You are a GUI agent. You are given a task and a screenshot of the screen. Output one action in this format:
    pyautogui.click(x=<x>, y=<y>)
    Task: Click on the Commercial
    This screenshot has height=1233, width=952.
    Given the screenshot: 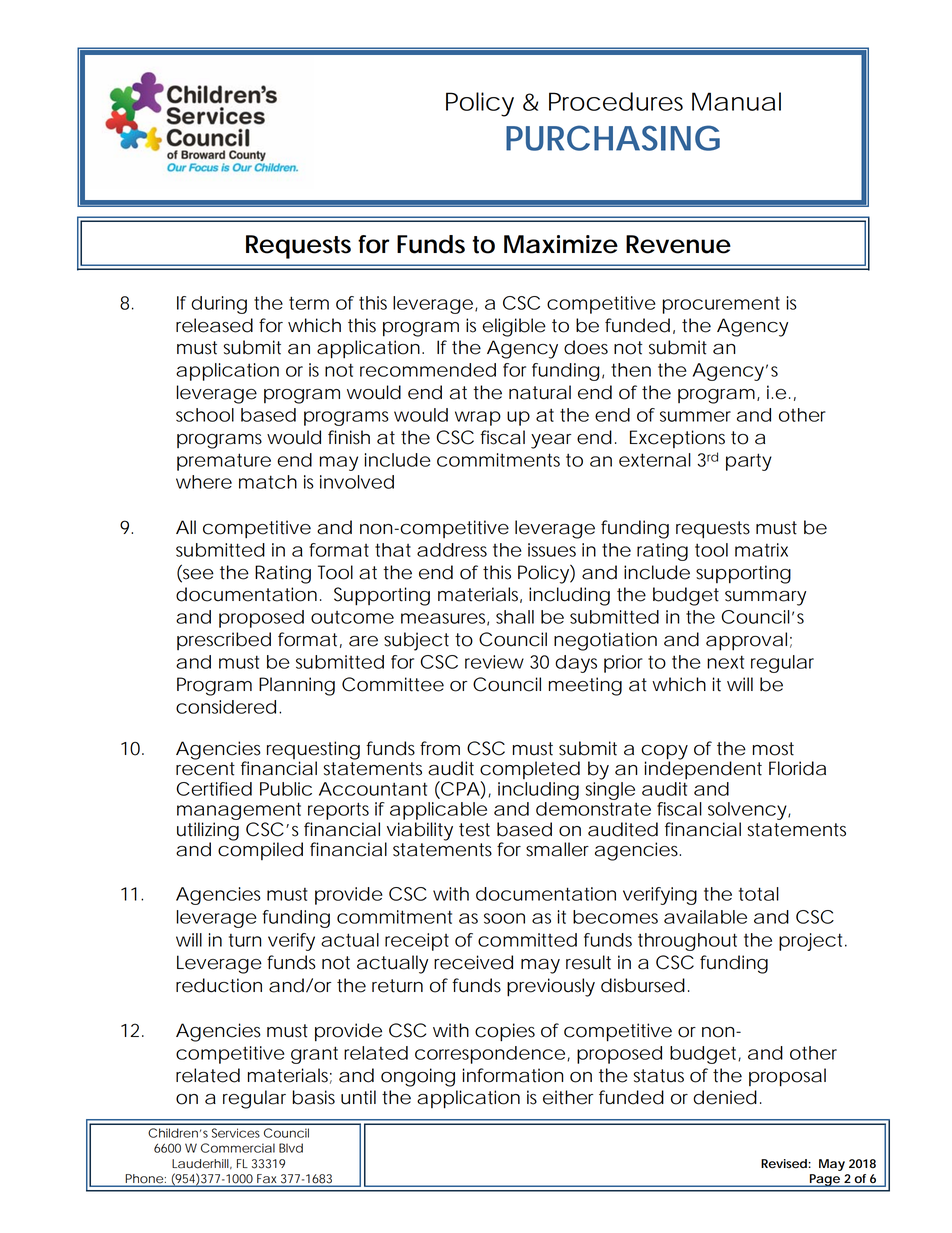 What is the action you would take?
    pyautogui.click(x=238, y=1148)
